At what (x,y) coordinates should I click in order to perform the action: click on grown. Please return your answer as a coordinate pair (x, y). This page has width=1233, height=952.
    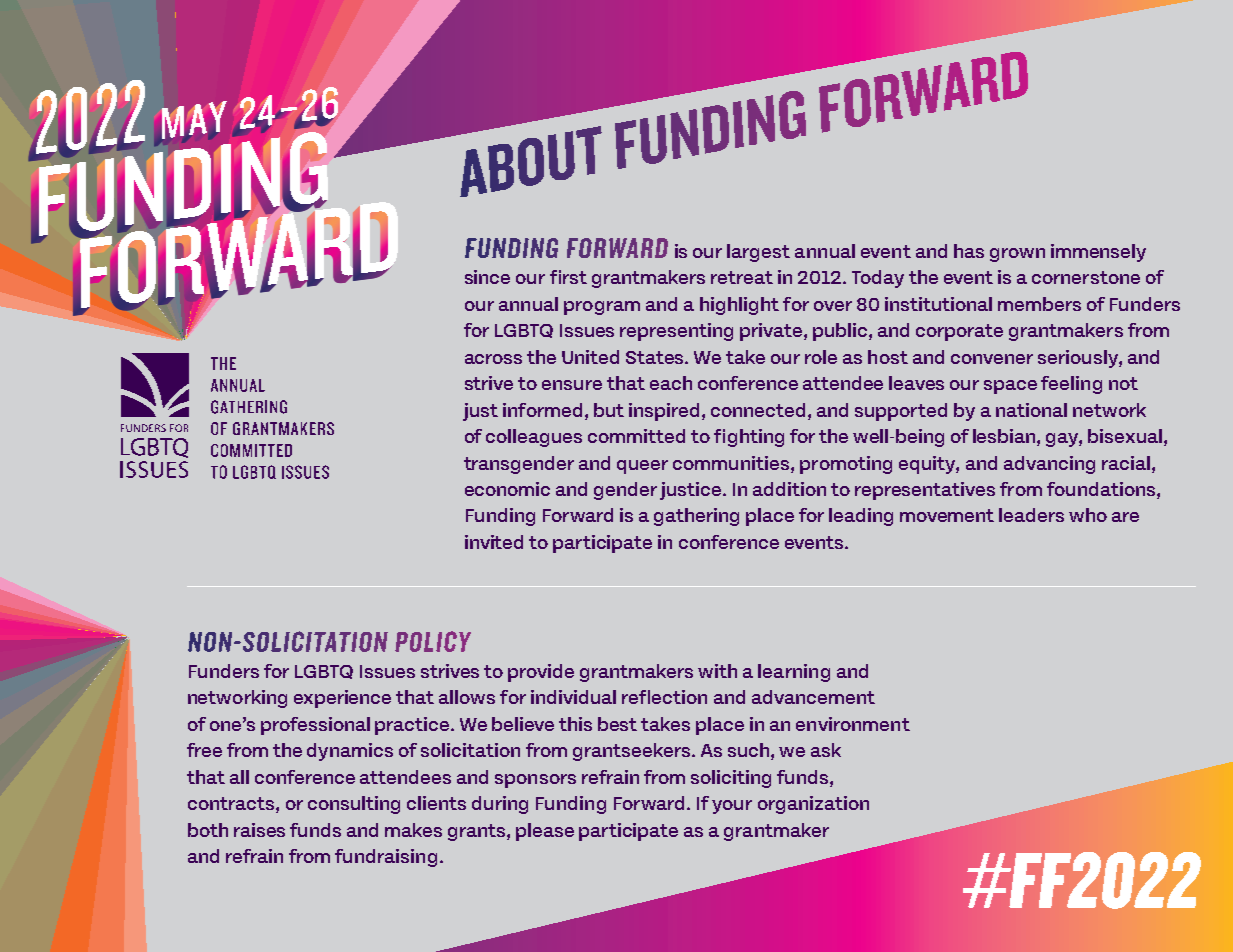
    Looking at the image, I should click on (1017, 255).
